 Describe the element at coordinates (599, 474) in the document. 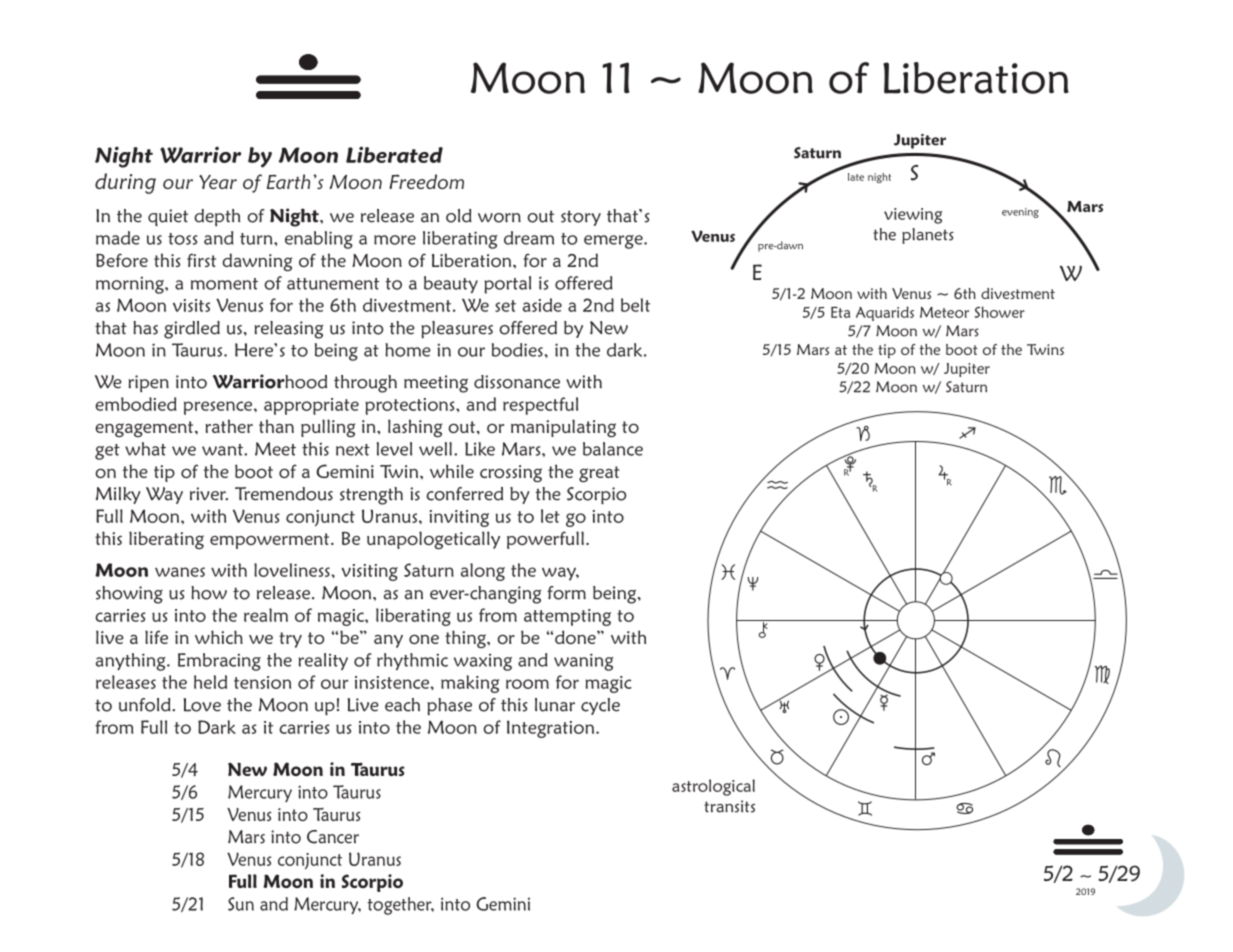

I see `great` at that location.
